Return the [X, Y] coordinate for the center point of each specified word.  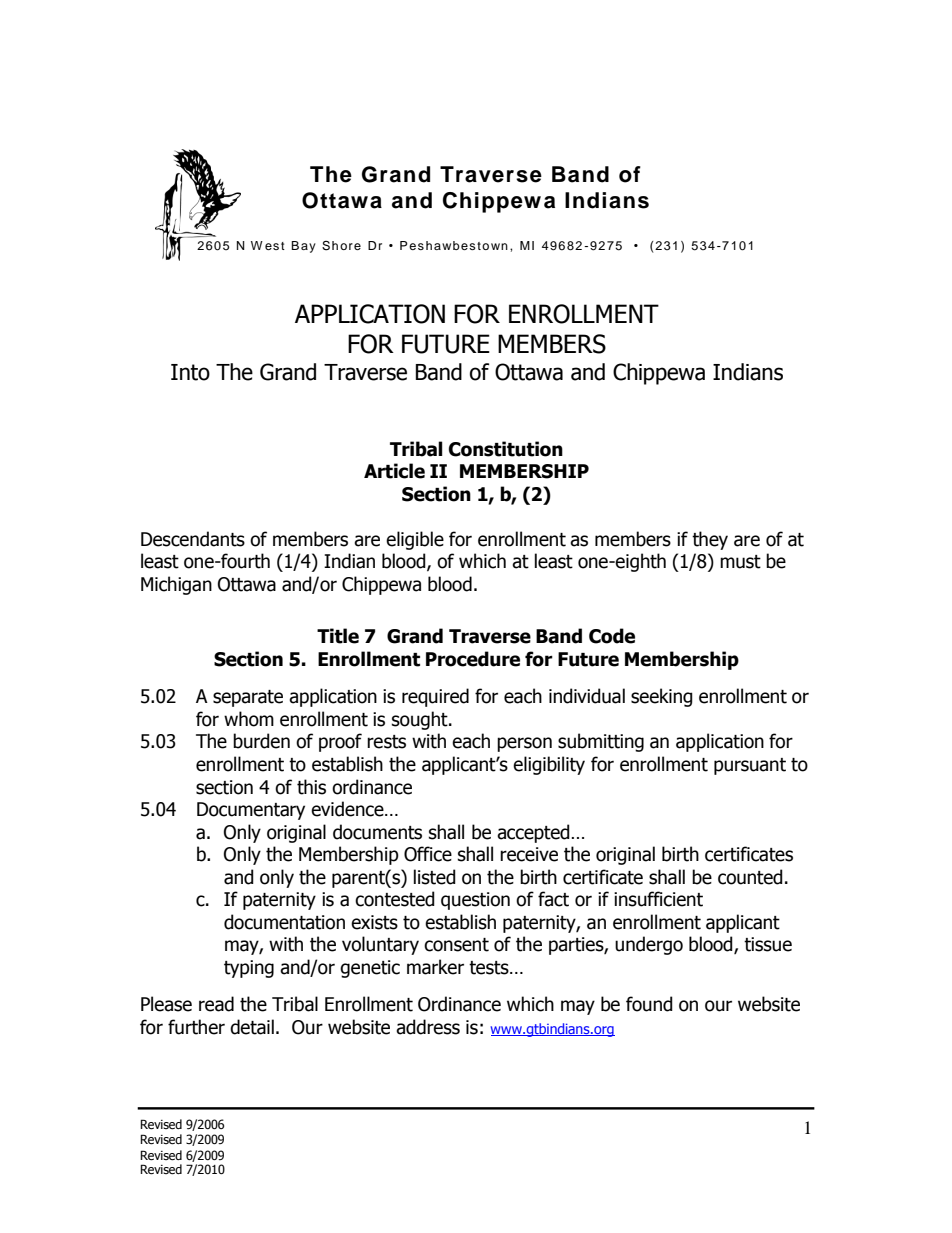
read [216, 1004]
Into [190, 372]
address [428, 1027]
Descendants [193, 539]
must [740, 562]
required [435, 697]
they [710, 540]
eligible [415, 540]
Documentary [251, 811]
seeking [662, 697]
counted [750, 877]
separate [248, 698]
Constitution [506, 449]
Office [428, 854]
